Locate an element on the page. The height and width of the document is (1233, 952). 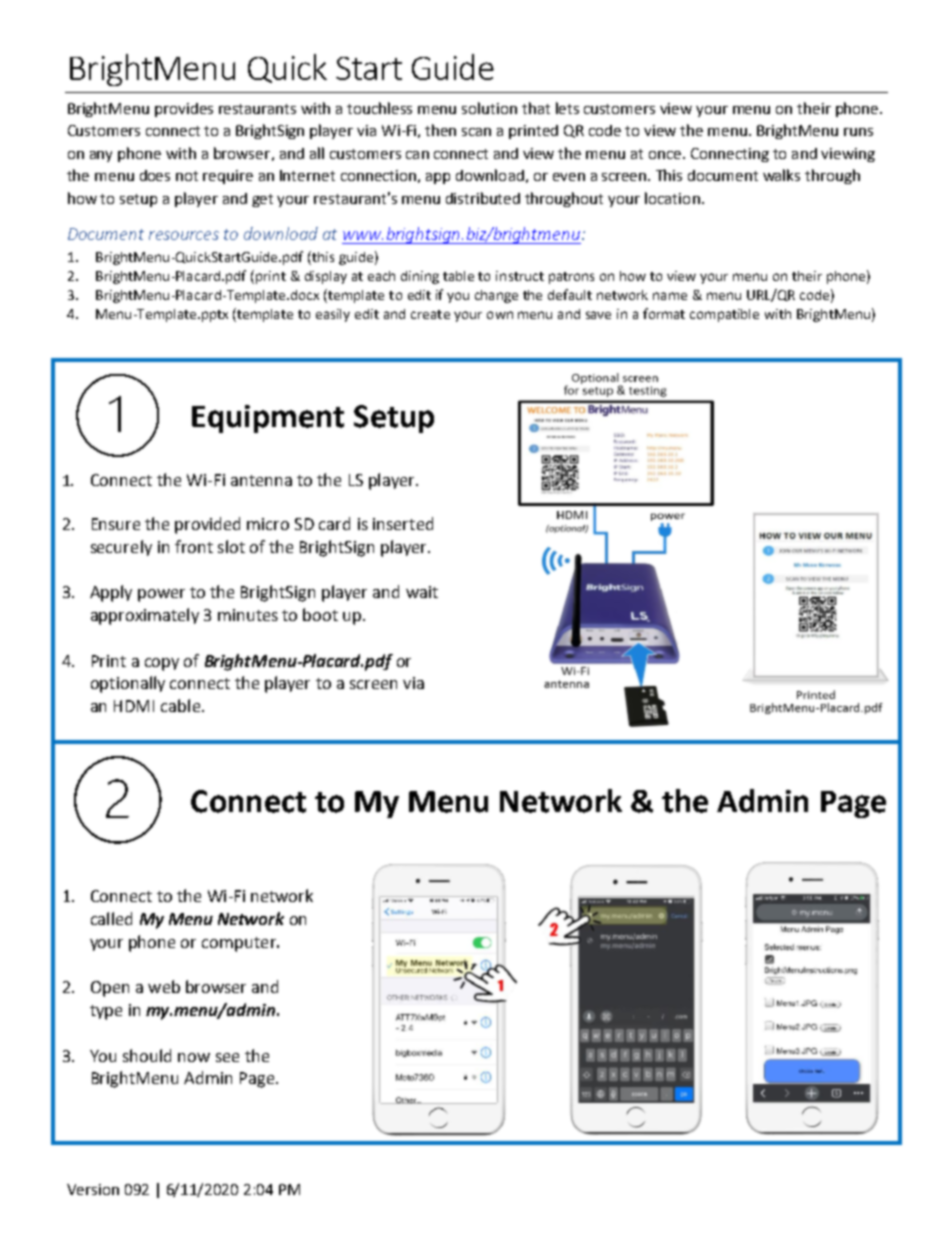
called is located at coordinates (111, 918).
